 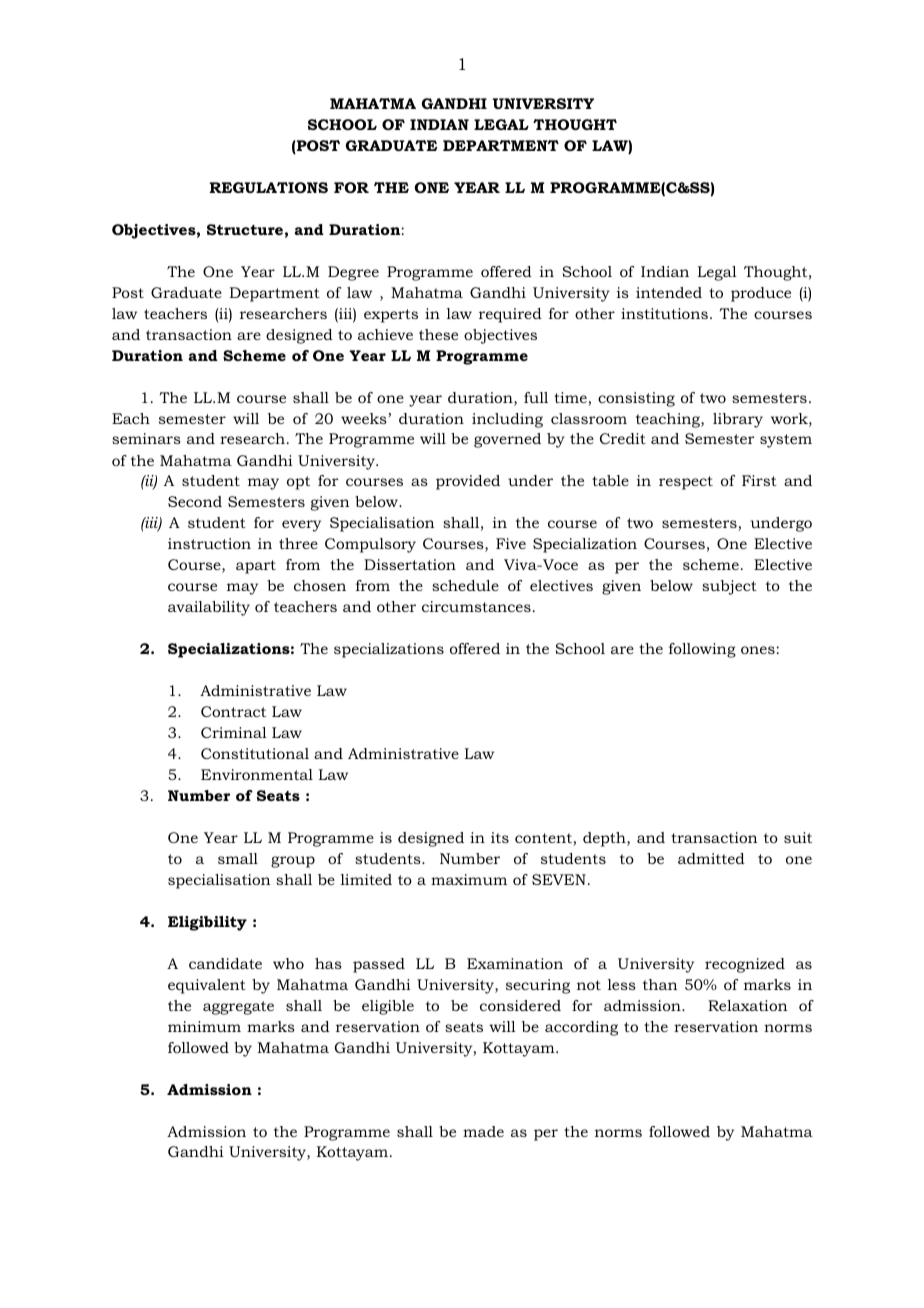 What do you see at coordinates (702, 650) in the screenshot?
I see `following` at bounding box center [702, 650].
